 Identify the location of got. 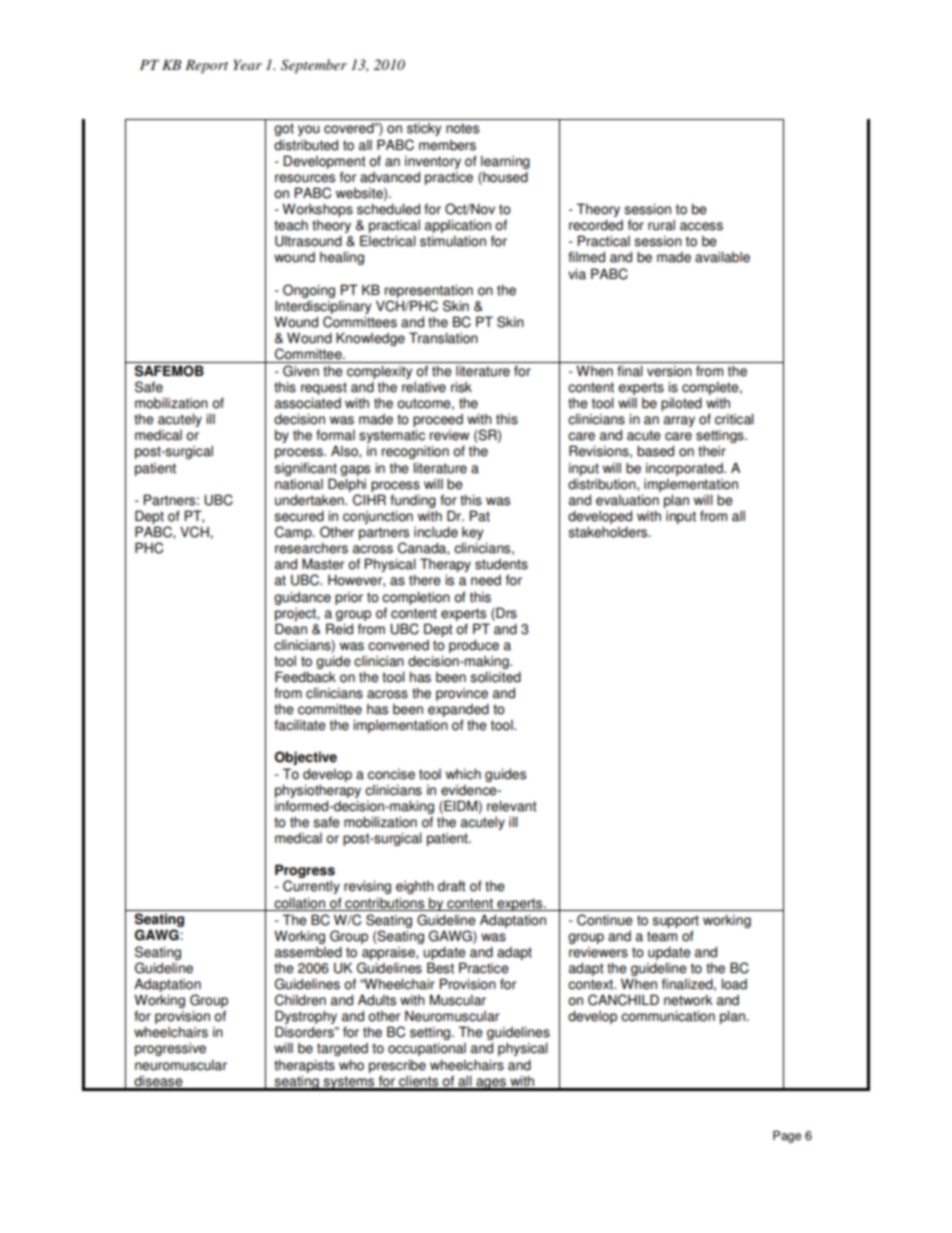
(284, 129).
